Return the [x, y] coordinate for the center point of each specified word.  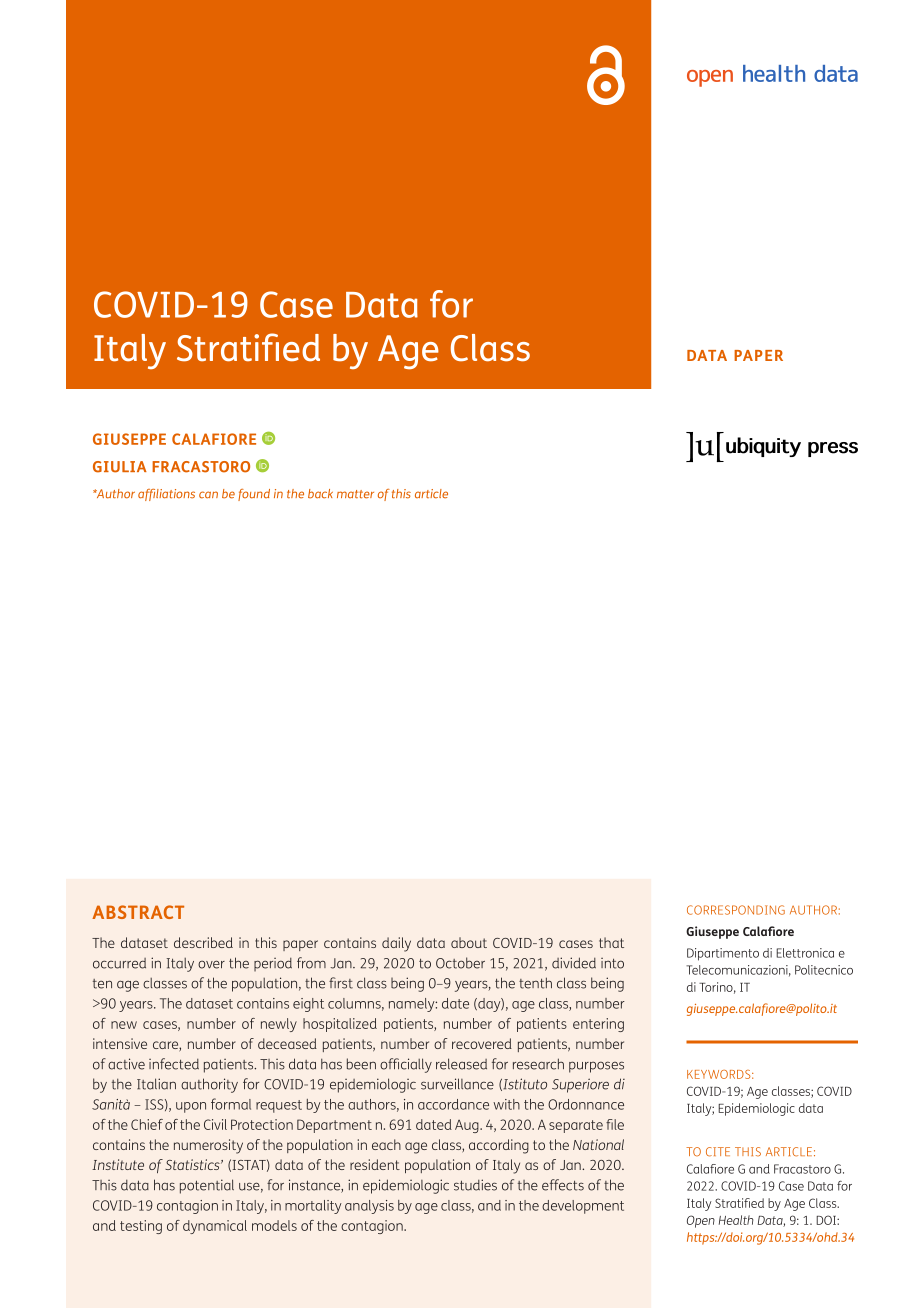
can [208, 495]
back [320, 494]
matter [355, 494]
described [203, 942]
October [460, 963]
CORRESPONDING [736, 910]
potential [207, 1186]
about [469, 942]
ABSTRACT [138, 912]
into [612, 963]
